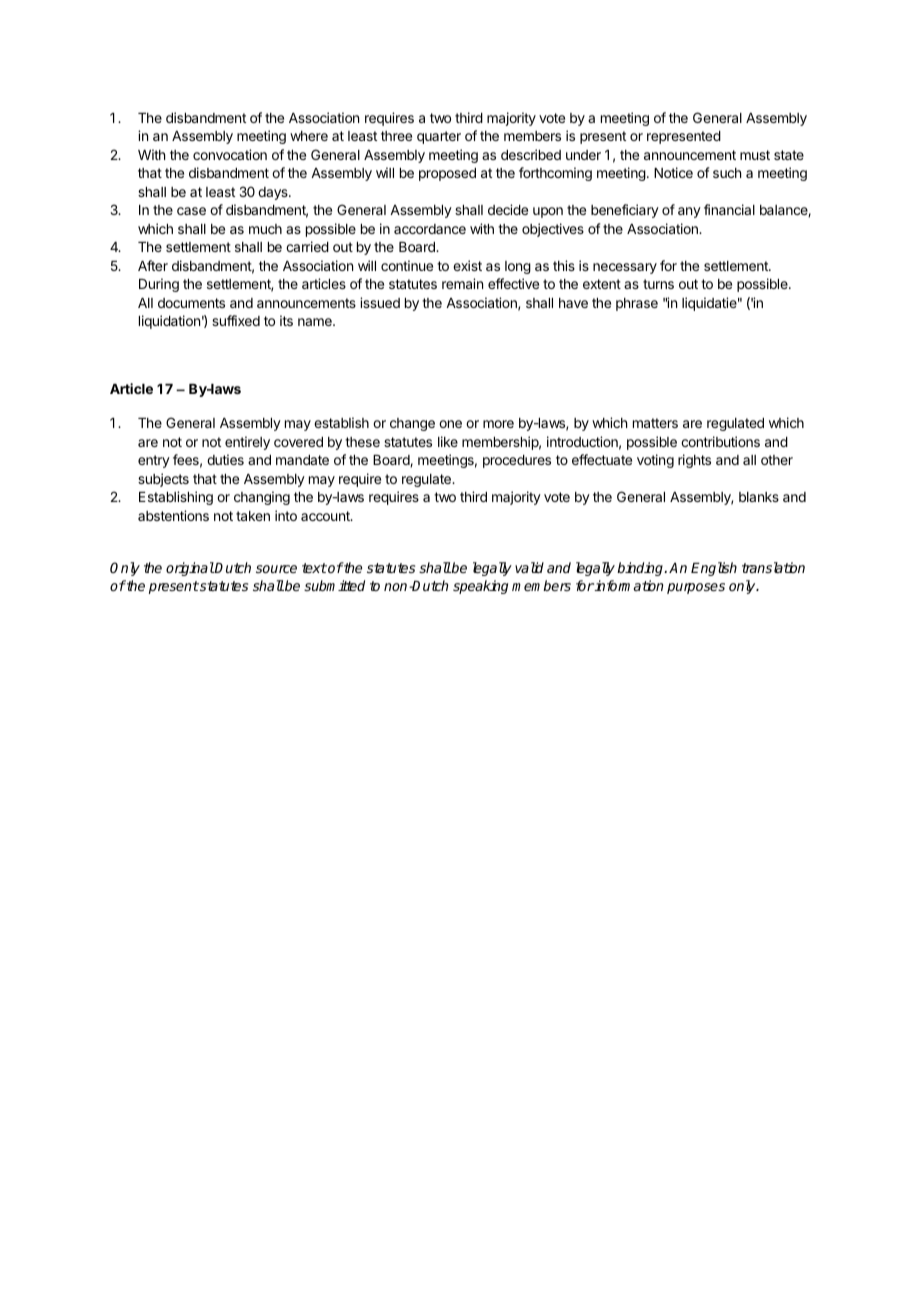 This document has width=924, height=1308. I want to click on entirely, so click(247, 443).
